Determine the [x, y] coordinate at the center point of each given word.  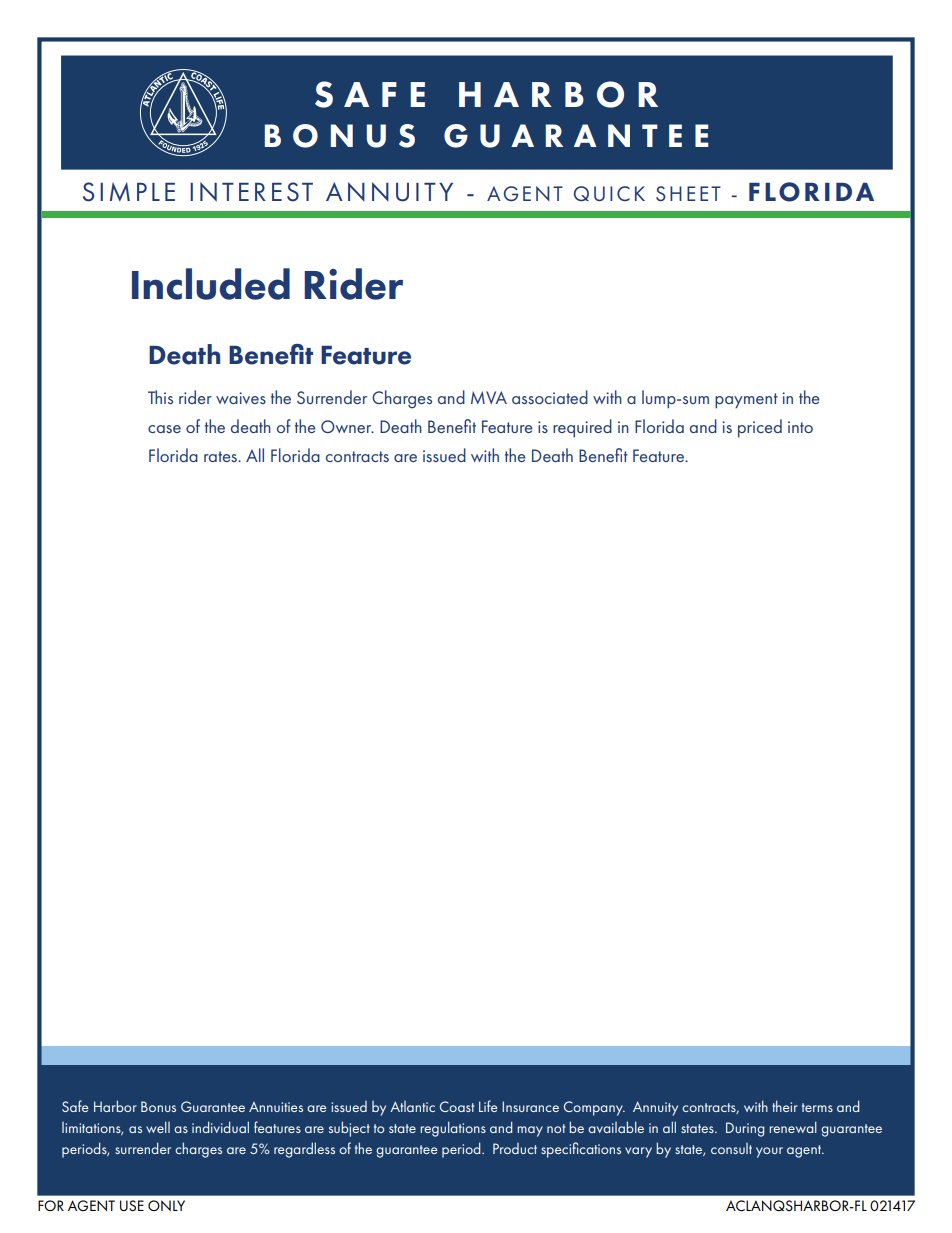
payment [746, 401]
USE [132, 1205]
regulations [453, 1129]
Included [211, 284]
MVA [489, 397]
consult [731, 1148]
